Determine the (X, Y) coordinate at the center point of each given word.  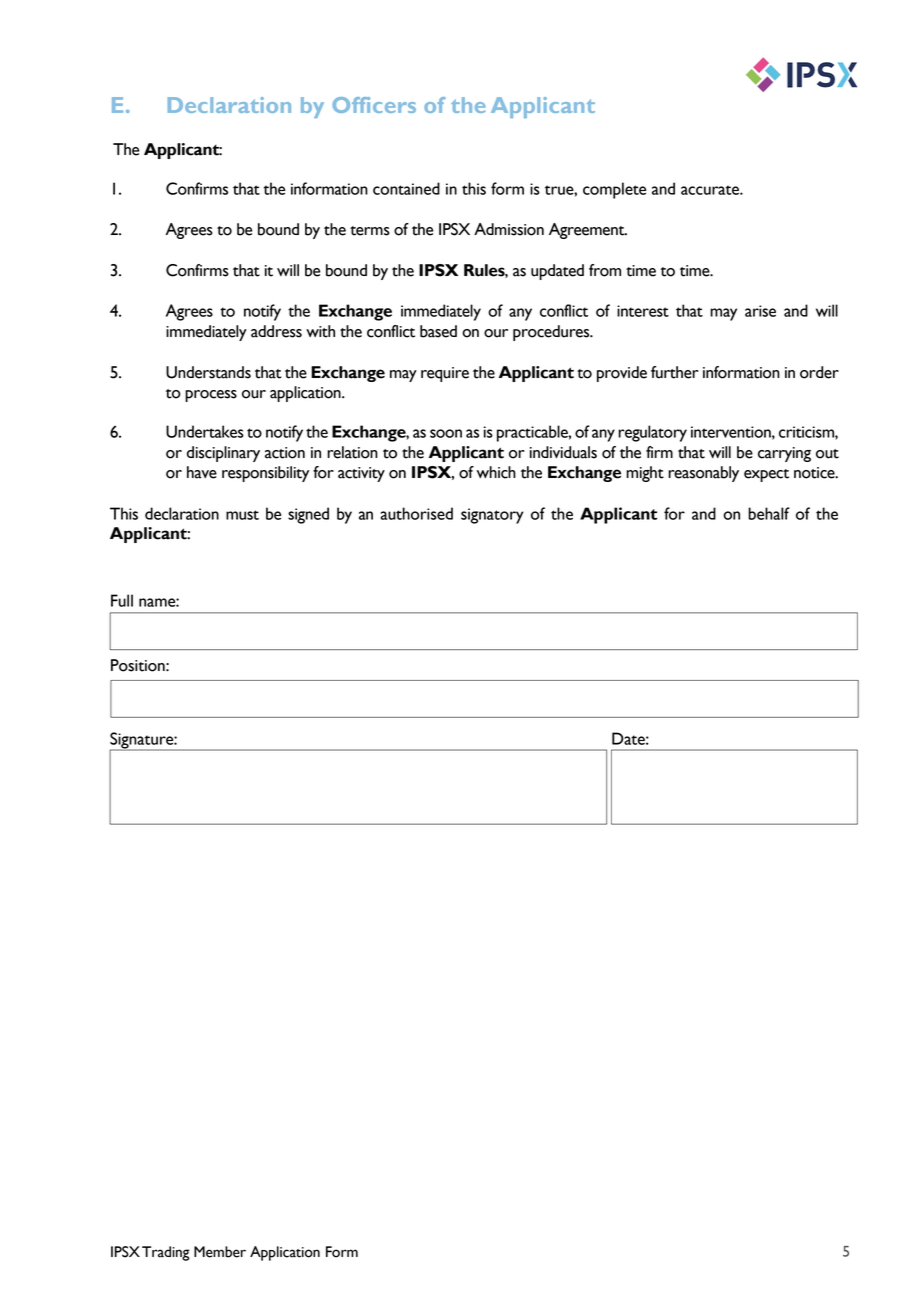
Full (122, 600)
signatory (492, 516)
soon (446, 433)
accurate (711, 190)
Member (220, 1252)
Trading (166, 1253)
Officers (374, 105)
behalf (769, 513)
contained (406, 188)
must (242, 515)
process (211, 396)
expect (766, 475)
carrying (784, 454)
